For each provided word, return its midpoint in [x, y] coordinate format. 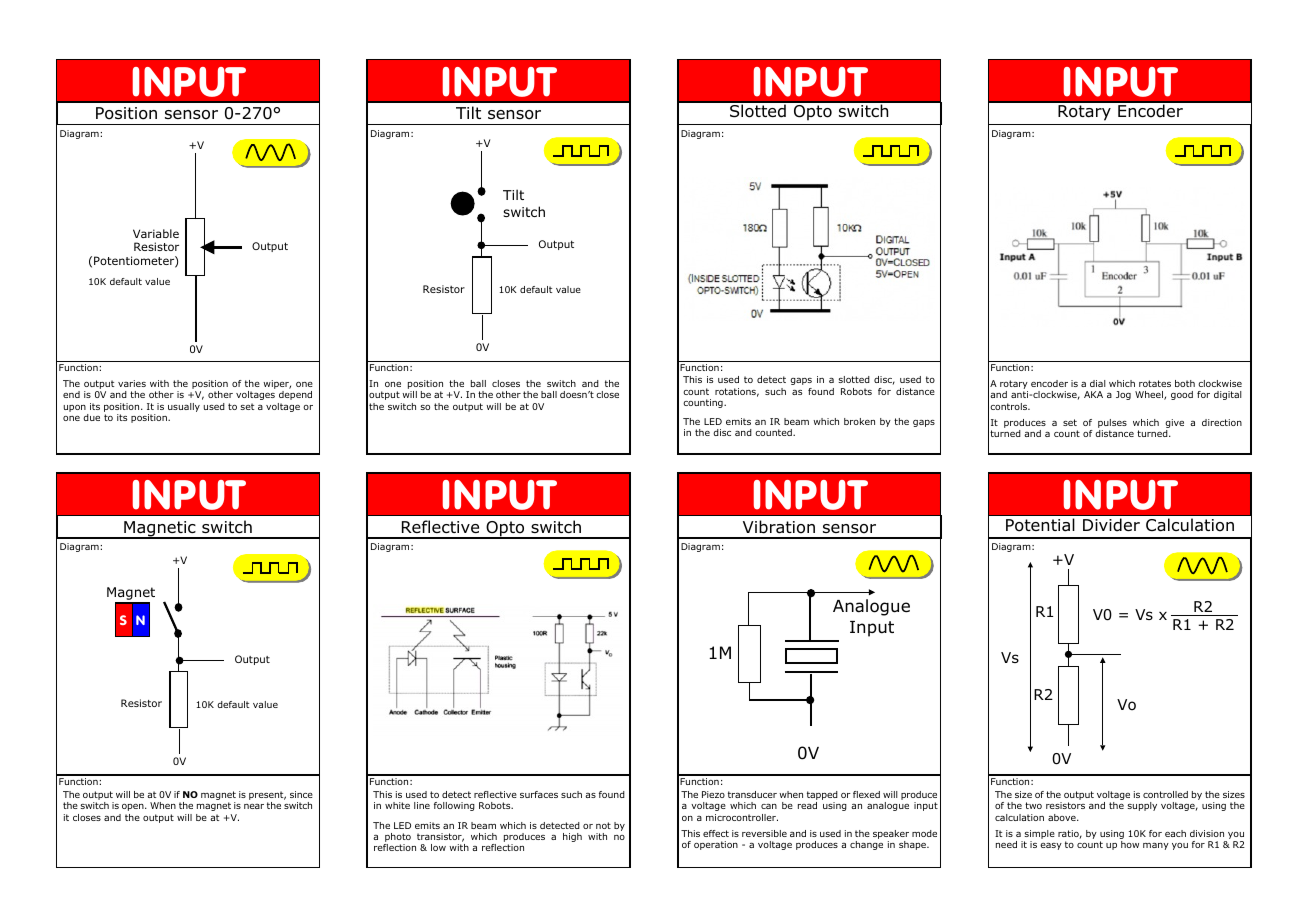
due [91, 417]
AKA [1093, 394]
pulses [1112, 423]
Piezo [713, 794]
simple [1038, 836]
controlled [1165, 794]
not [603, 825]
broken [859, 421]
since [301, 794]
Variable [156, 233]
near [254, 806]
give [1174, 423]
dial [1098, 383]
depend [295, 395]
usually [184, 407]
